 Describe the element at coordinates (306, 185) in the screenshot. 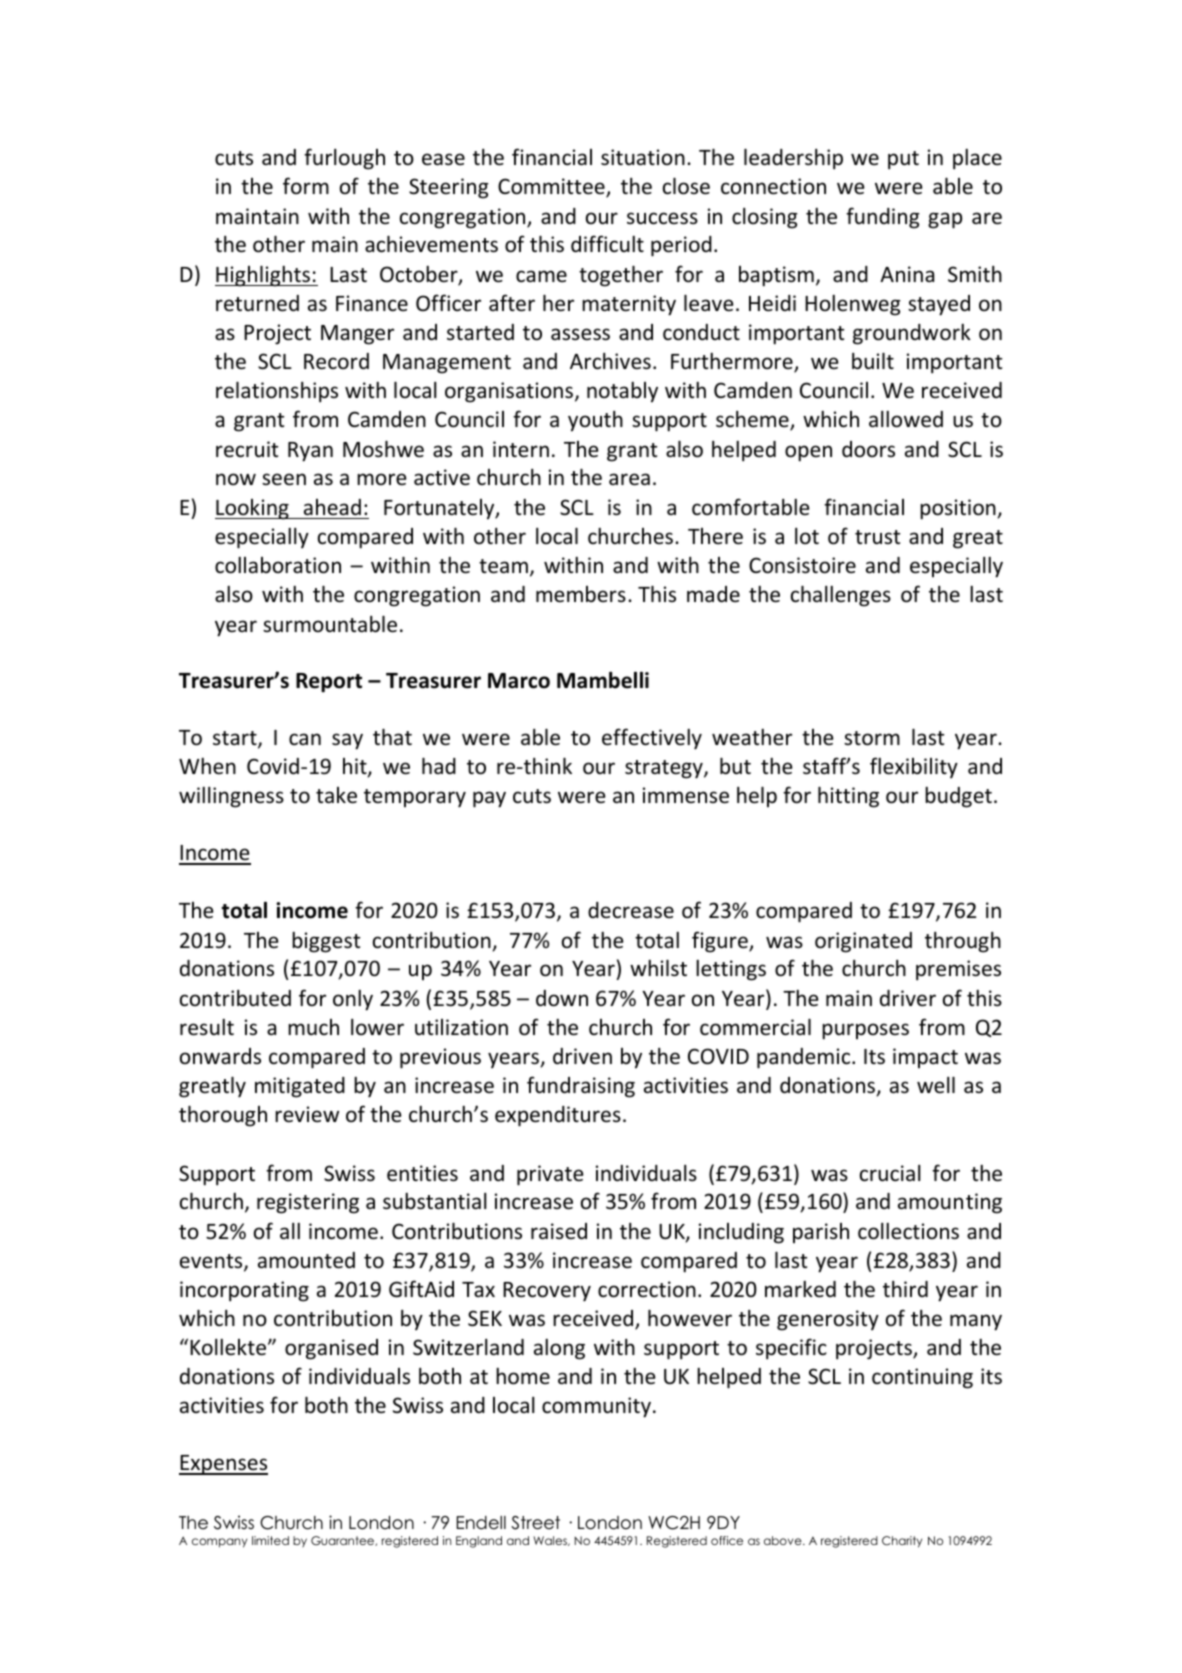

I see `form` at that location.
